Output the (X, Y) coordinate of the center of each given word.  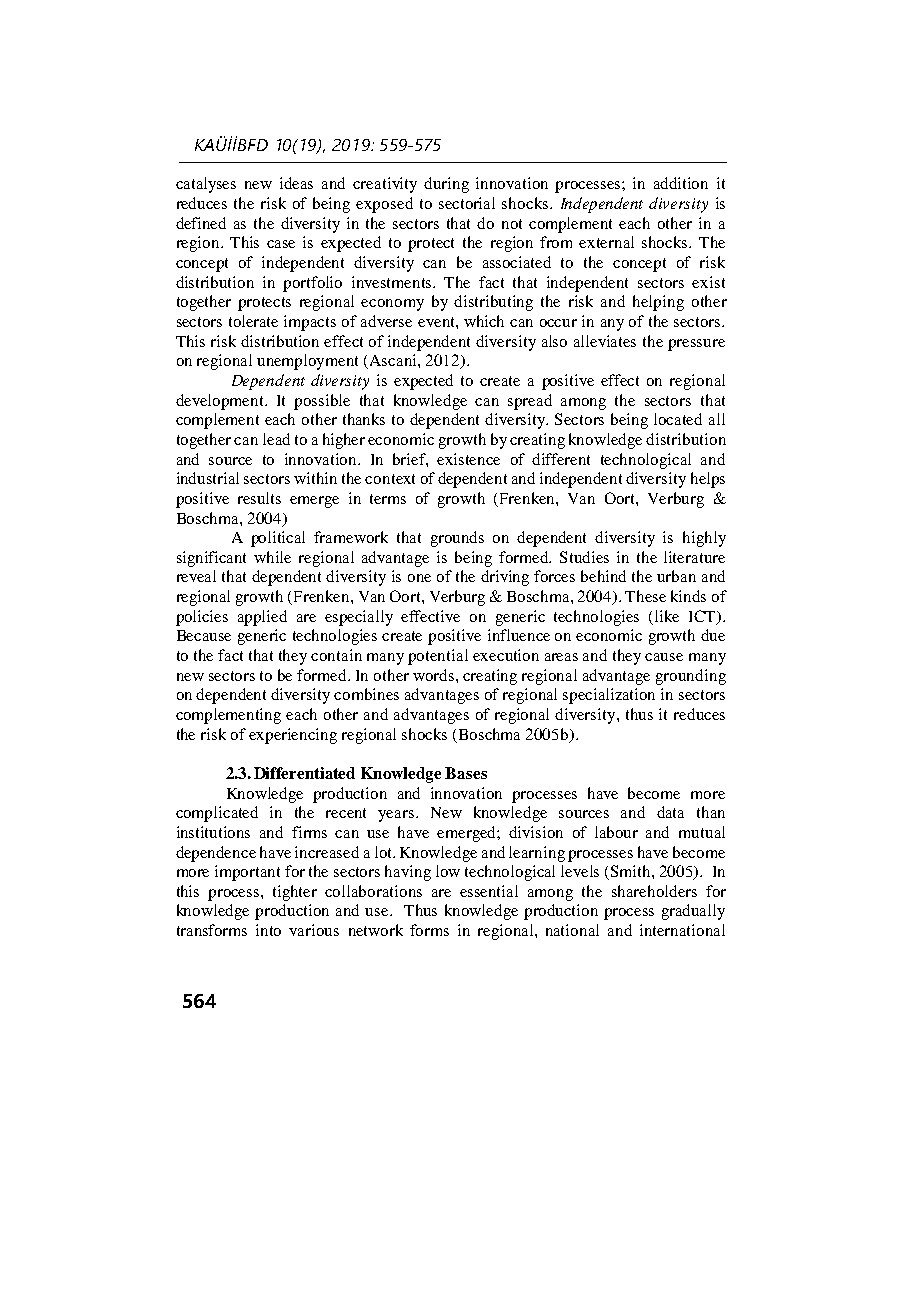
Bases (466, 773)
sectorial (467, 203)
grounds (457, 539)
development (221, 402)
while (272, 557)
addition (681, 183)
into (268, 930)
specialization (609, 696)
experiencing (293, 736)
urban (676, 576)
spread (530, 402)
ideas (296, 183)
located (678, 419)
